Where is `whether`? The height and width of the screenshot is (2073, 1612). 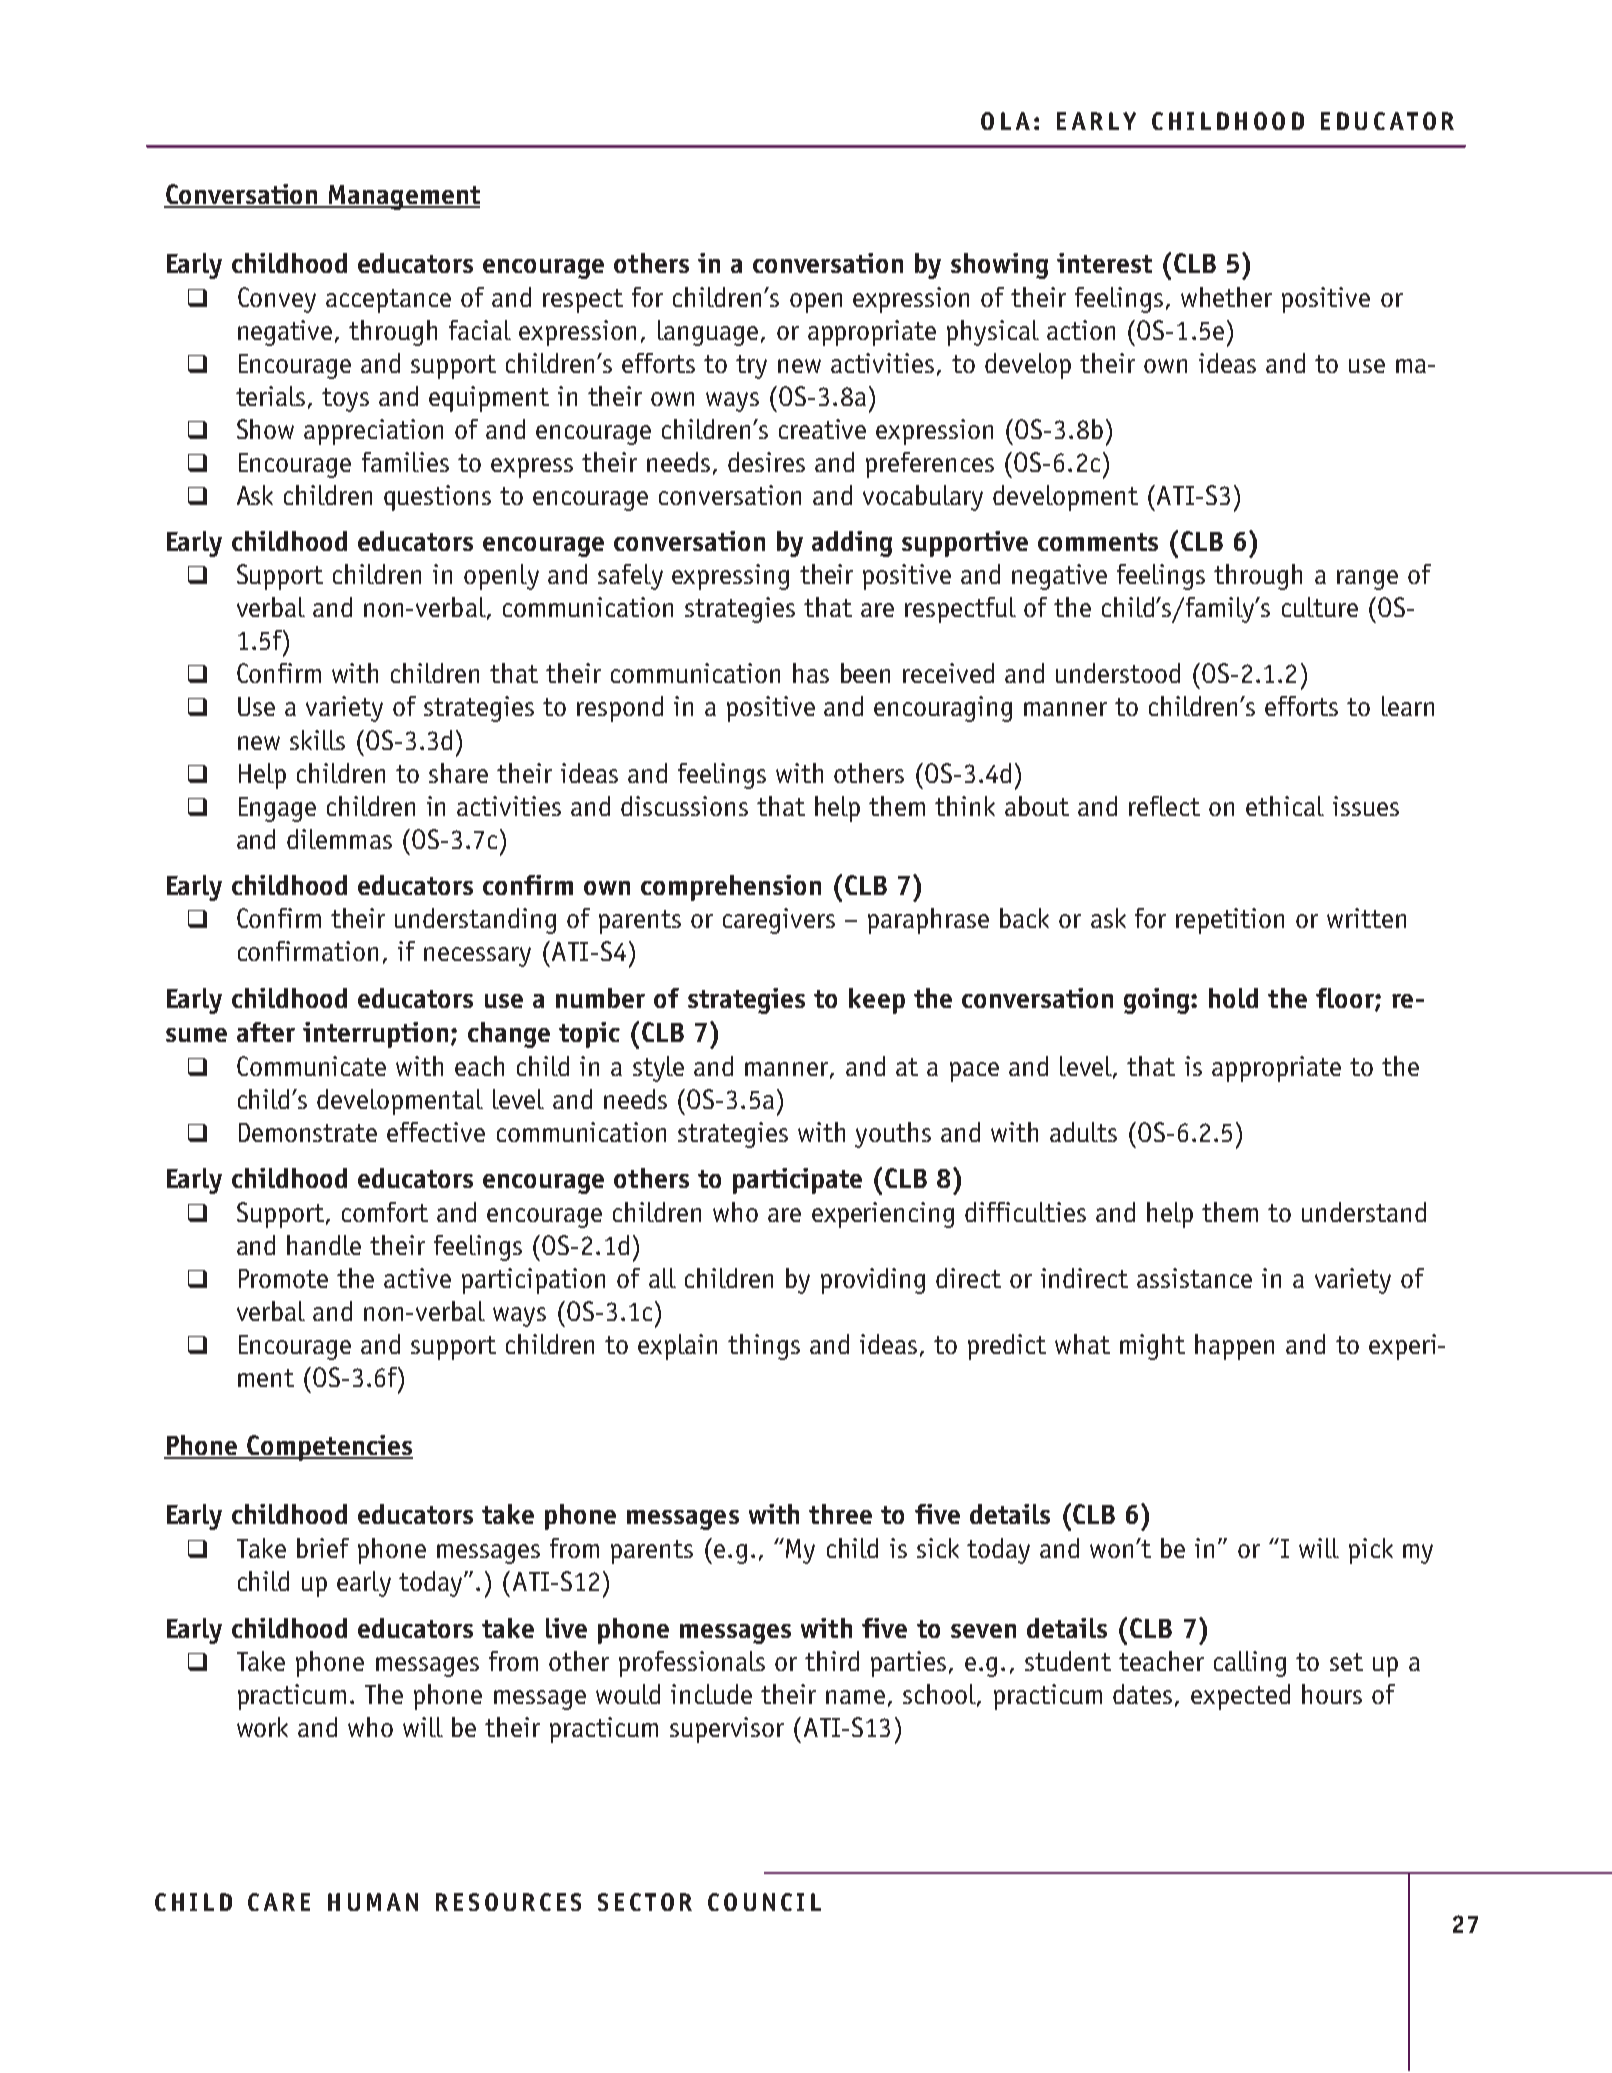
whether is located at coordinates (1226, 297).
